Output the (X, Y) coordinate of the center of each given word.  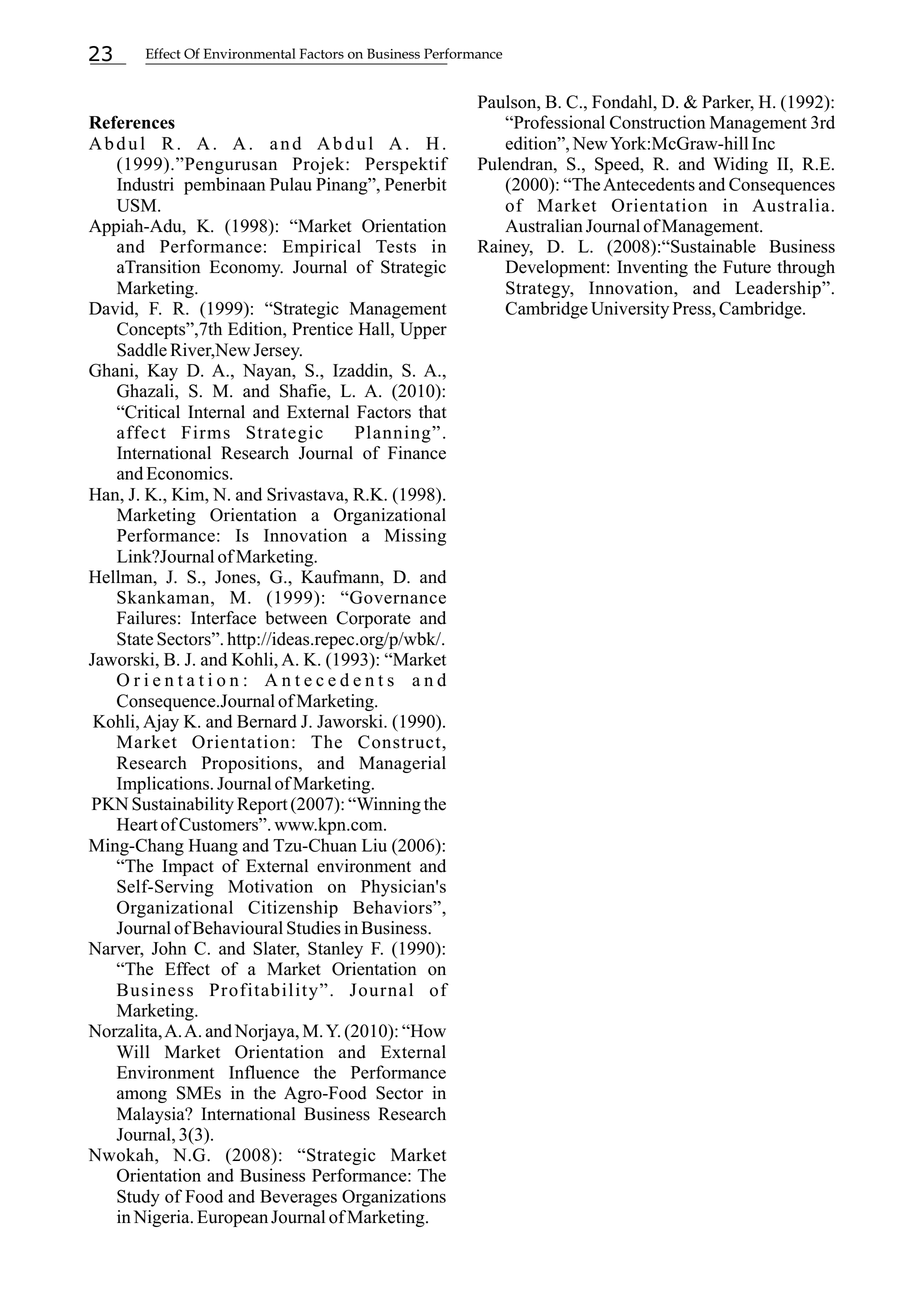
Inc (763, 143)
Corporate (373, 619)
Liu (374, 845)
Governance (397, 597)
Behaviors (393, 907)
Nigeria (163, 1218)
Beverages (298, 1198)
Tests (396, 246)
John (169, 948)
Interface (223, 618)
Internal (216, 412)
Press (693, 308)
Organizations (394, 1198)
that (433, 411)
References (132, 122)
